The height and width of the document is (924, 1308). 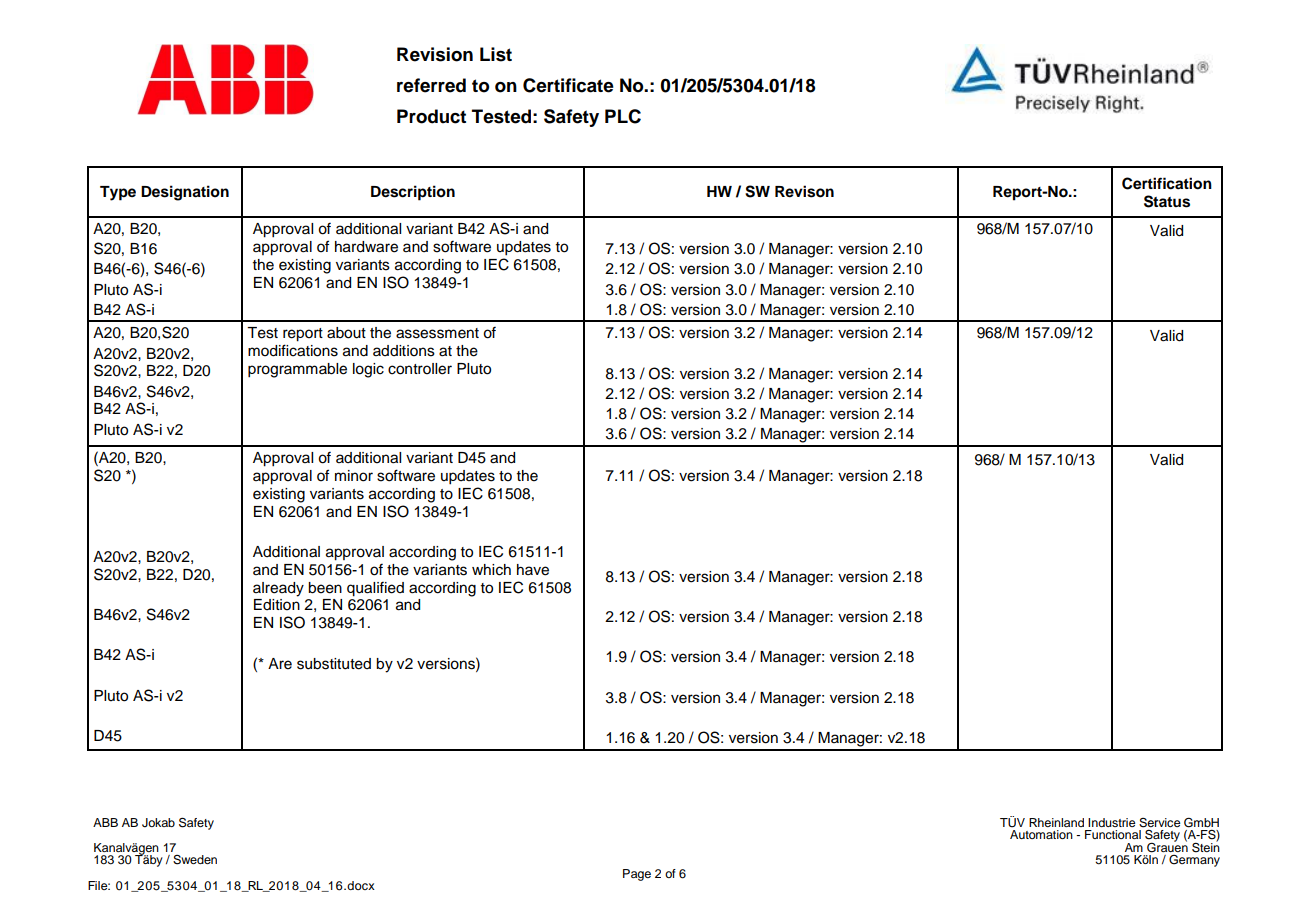 I want to click on assessment, so click(x=437, y=333).
